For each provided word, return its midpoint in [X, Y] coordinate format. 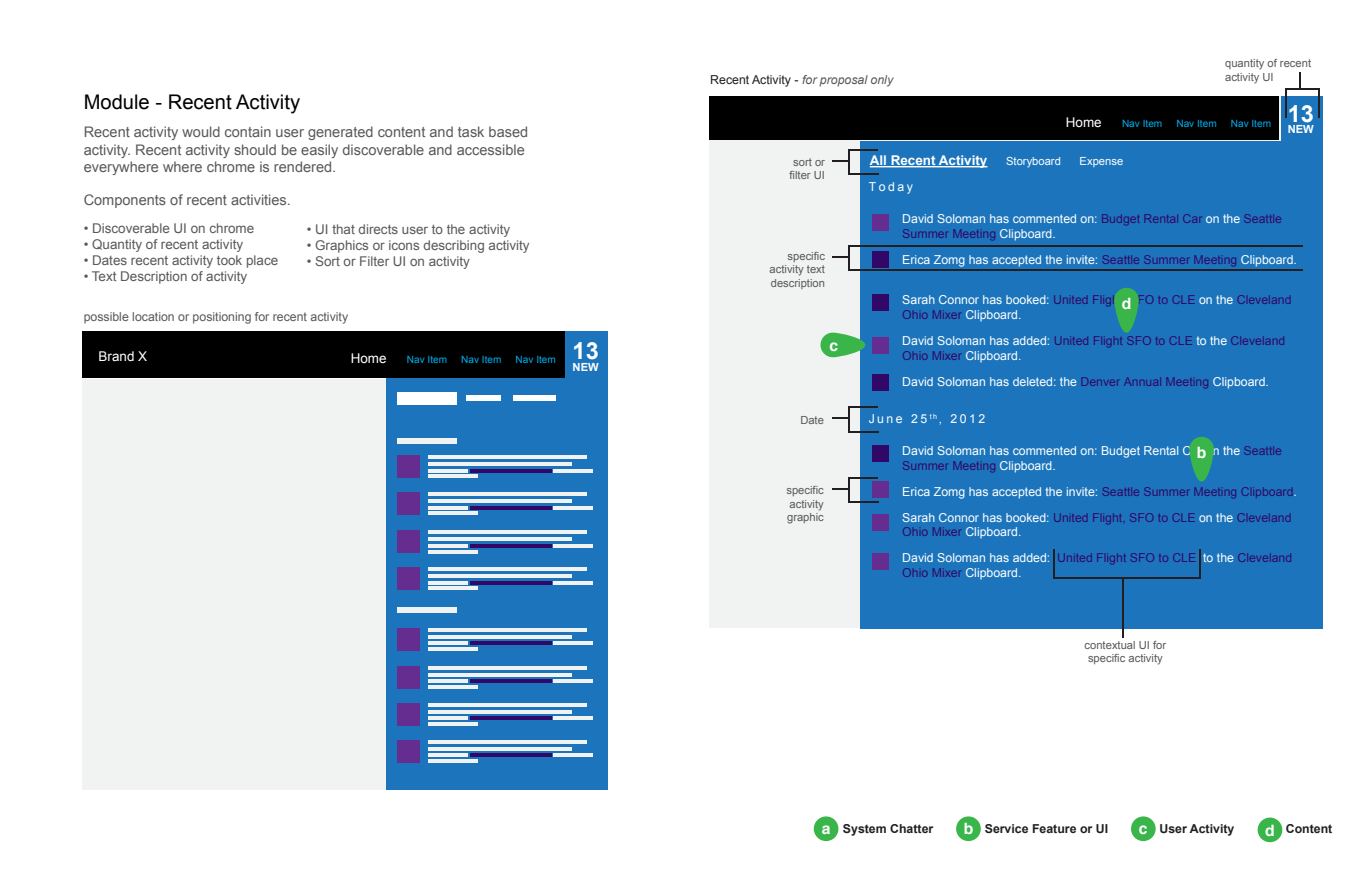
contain [248, 131]
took [229, 260]
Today [891, 188]
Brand [116, 356]
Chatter [911, 828]
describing [454, 246]
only [882, 81]
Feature [1054, 828]
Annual [1141, 383]
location [153, 316]
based [508, 131]
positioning [222, 318]
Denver [1100, 381]
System [864, 830]
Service [1006, 828]
